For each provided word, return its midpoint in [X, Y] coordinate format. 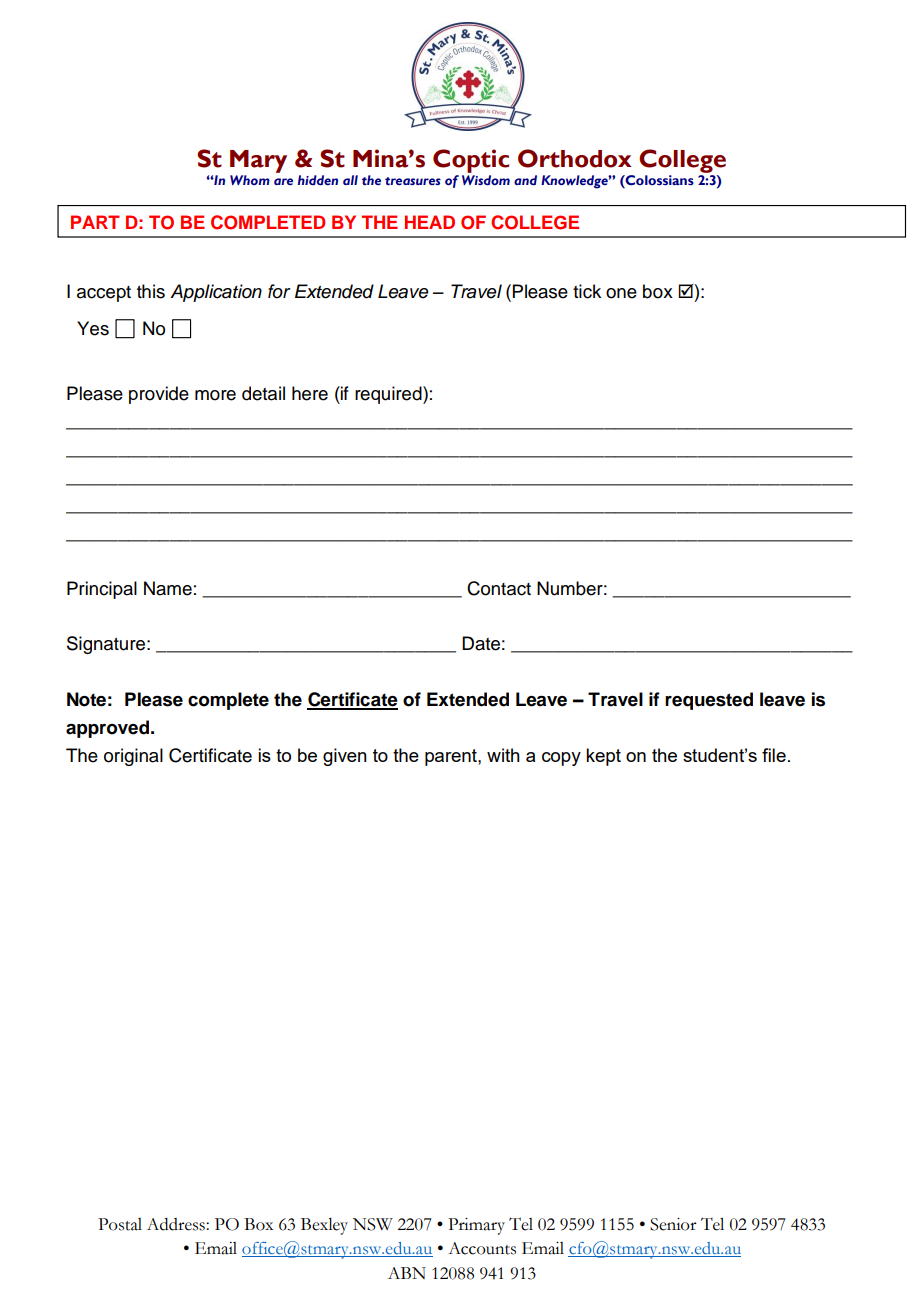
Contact [499, 588]
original [133, 757]
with [503, 755]
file [774, 755]
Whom [250, 180]
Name [168, 588]
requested [709, 701]
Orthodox [575, 158]
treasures [413, 181]
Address [177, 1224]
